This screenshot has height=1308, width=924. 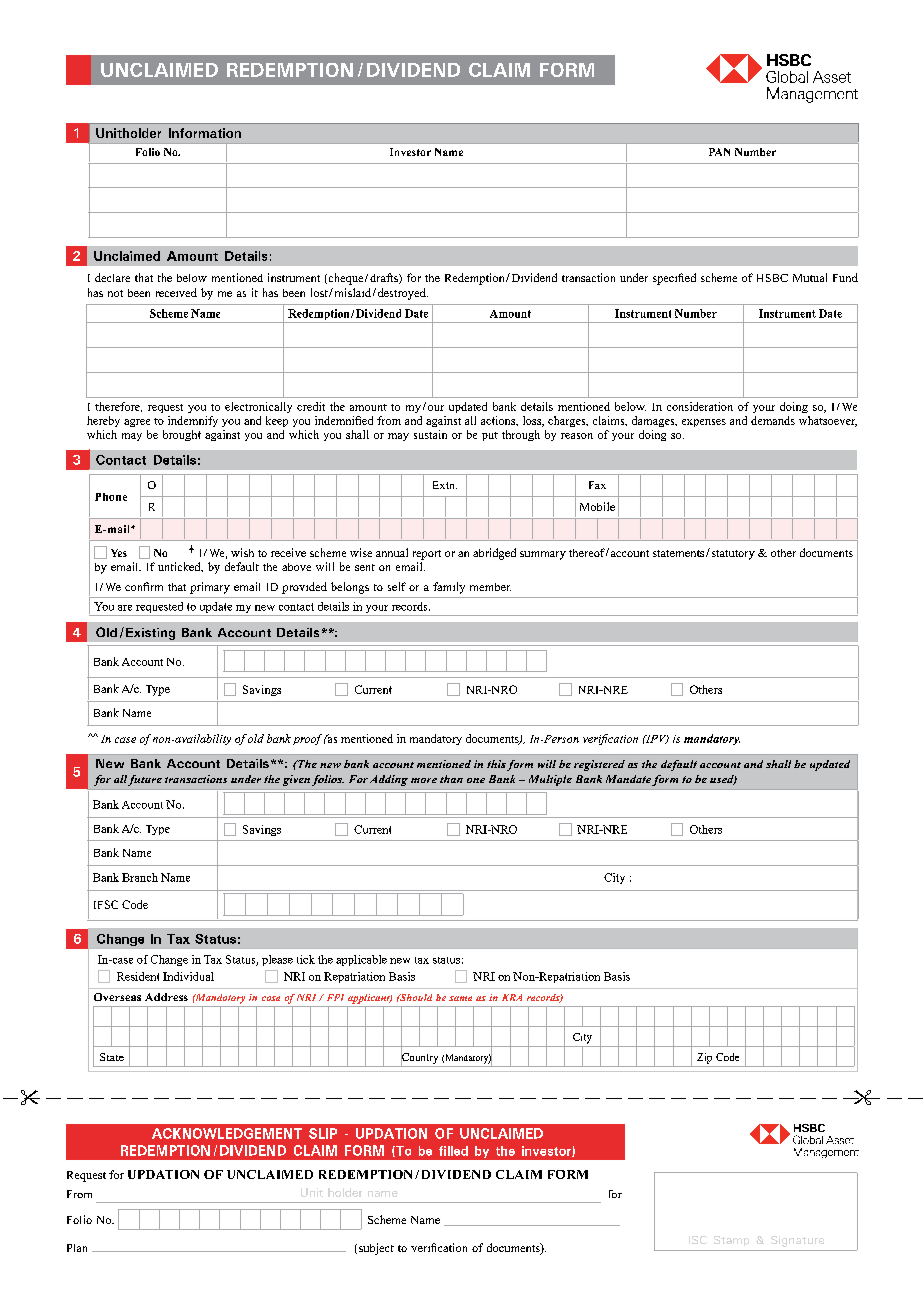 I want to click on PAN, so click(x=719, y=152).
